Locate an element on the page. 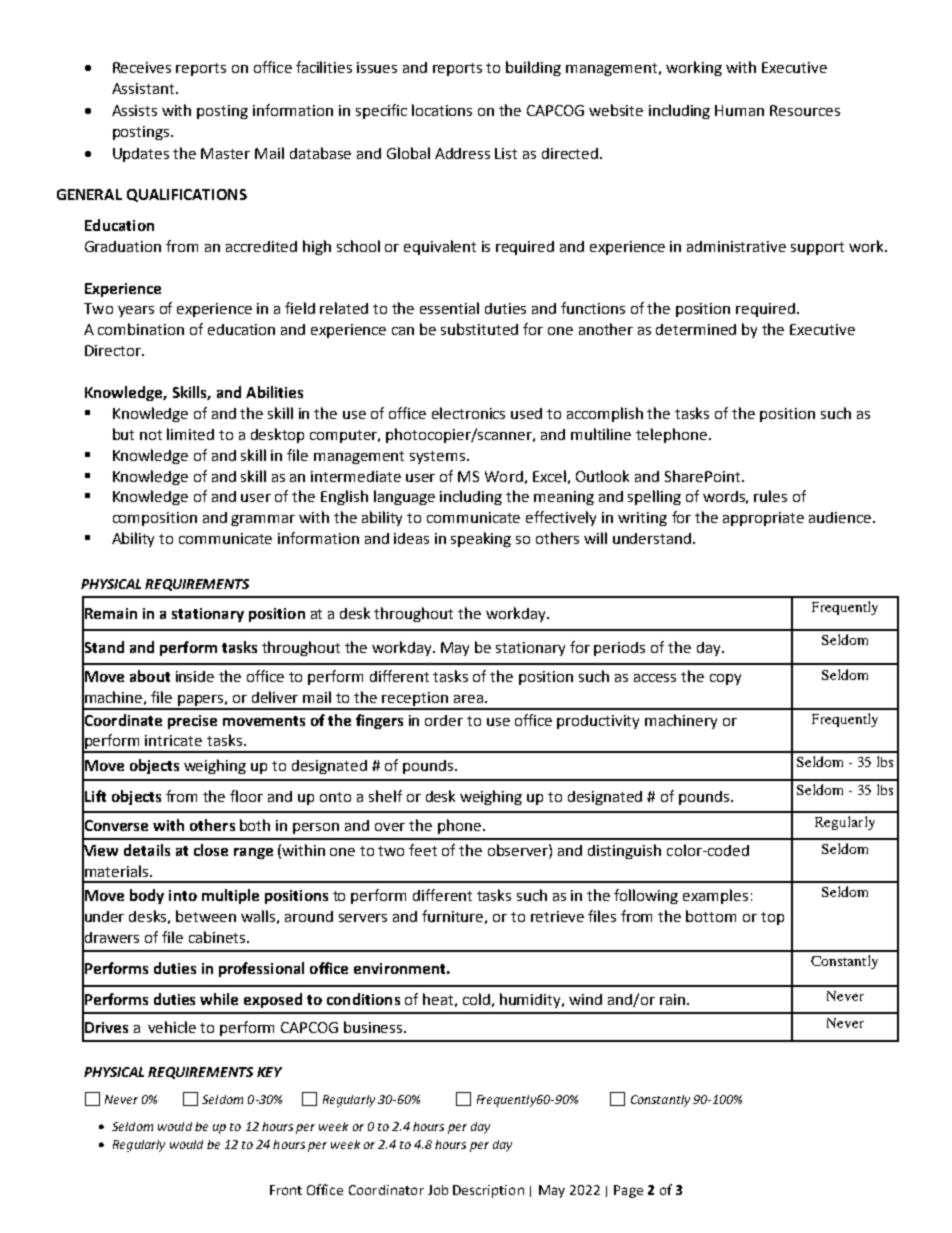  rules is located at coordinates (770, 496).
